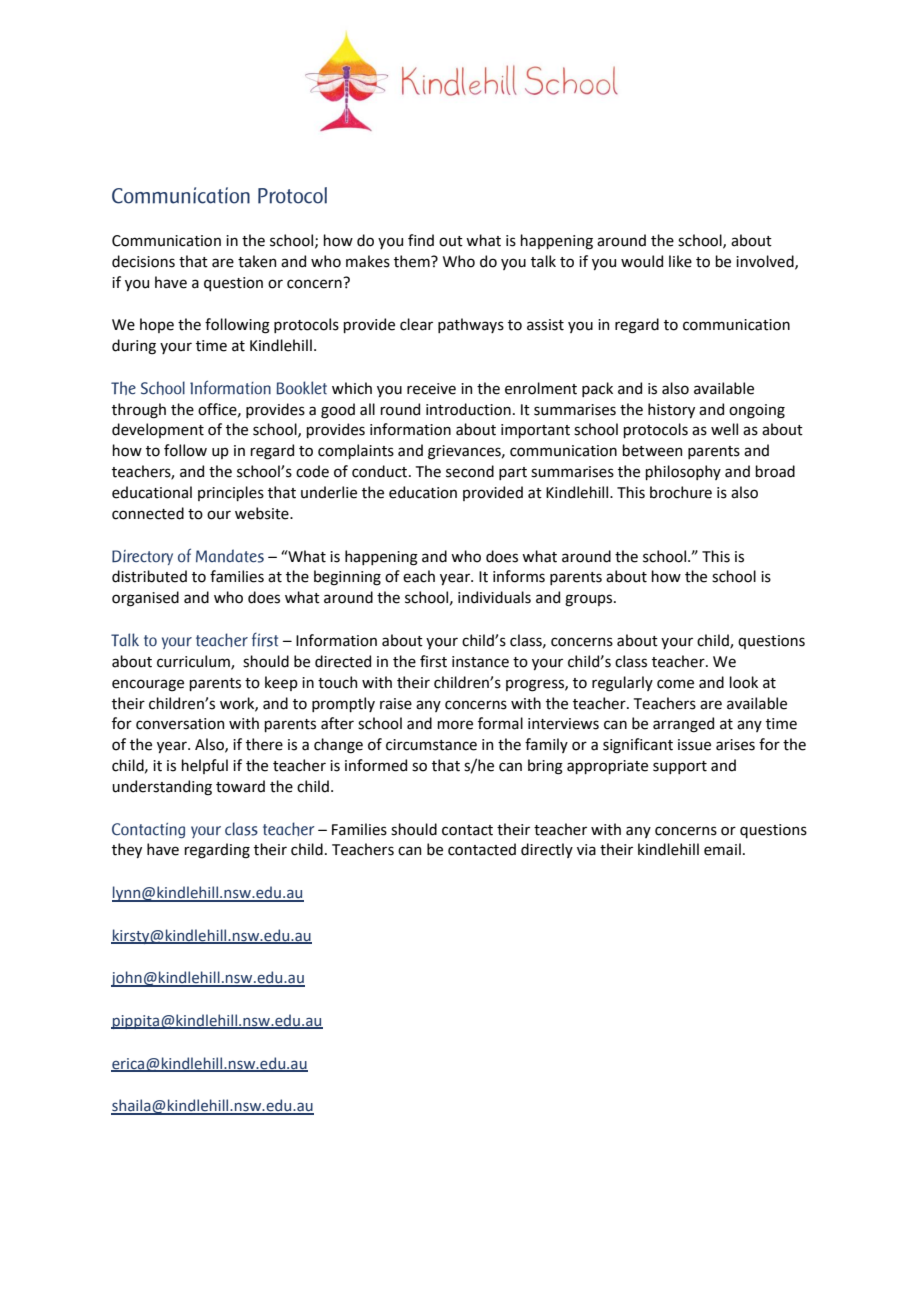 The height and width of the image is (1308, 924). What do you see at coordinates (683, 472) in the image?
I see `philosophy` at bounding box center [683, 472].
